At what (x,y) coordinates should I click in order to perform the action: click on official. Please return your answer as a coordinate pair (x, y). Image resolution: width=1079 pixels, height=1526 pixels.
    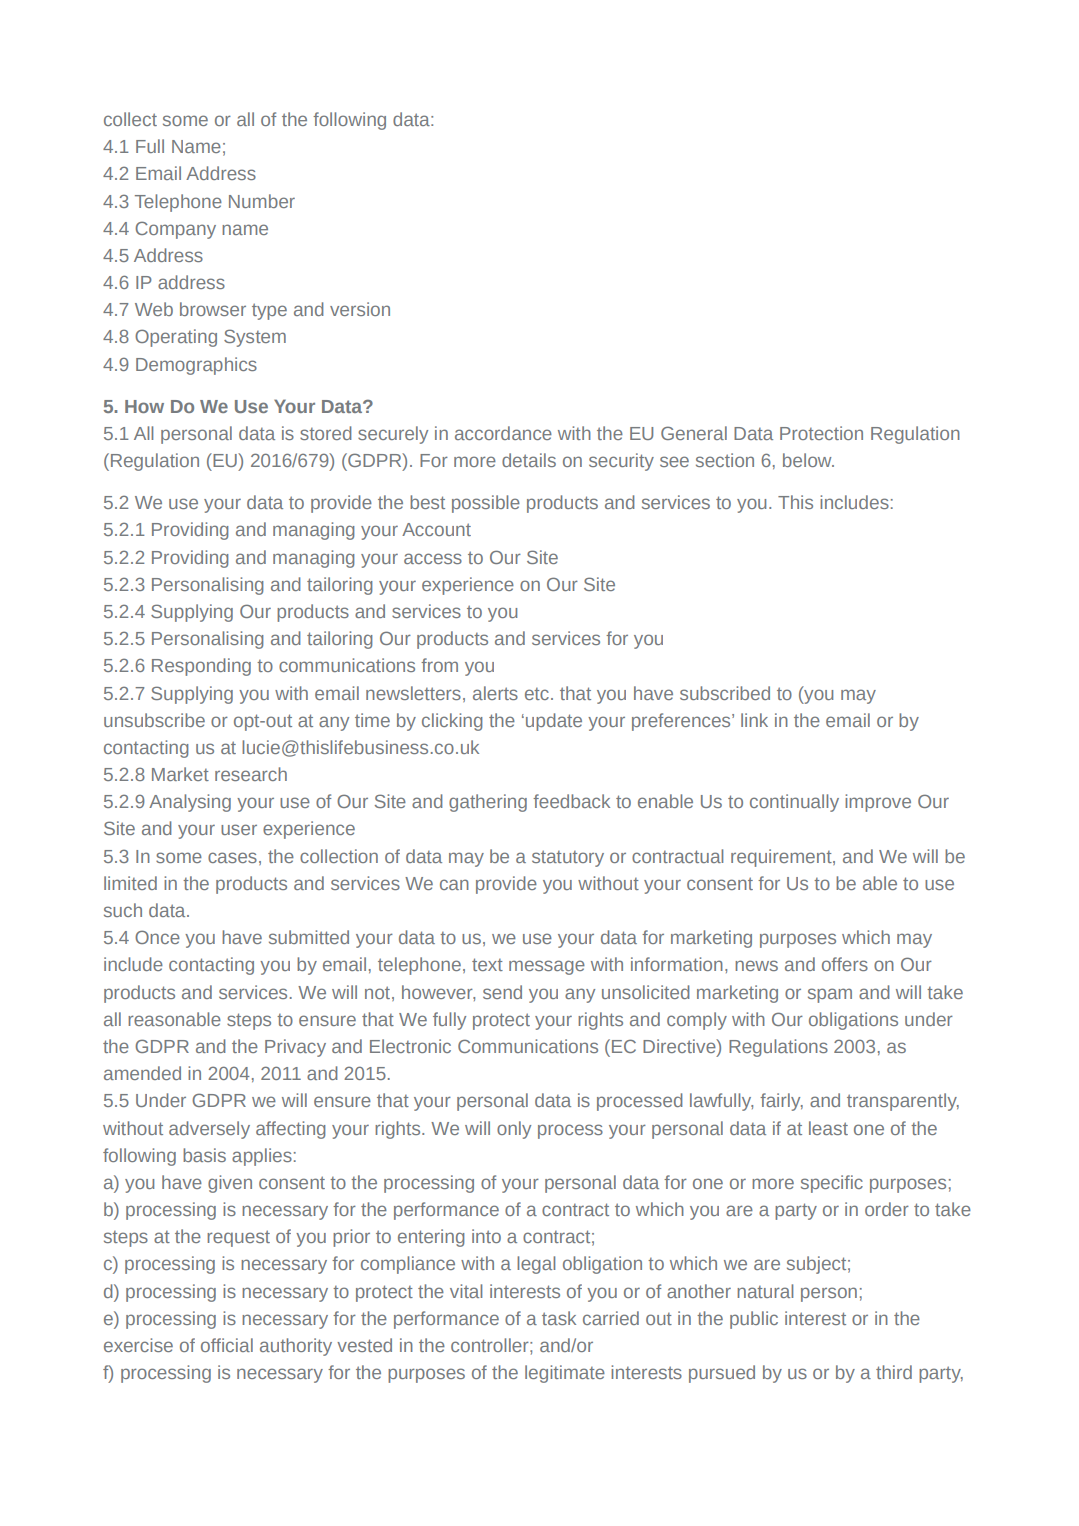
    Looking at the image, I should click on (227, 1345).
